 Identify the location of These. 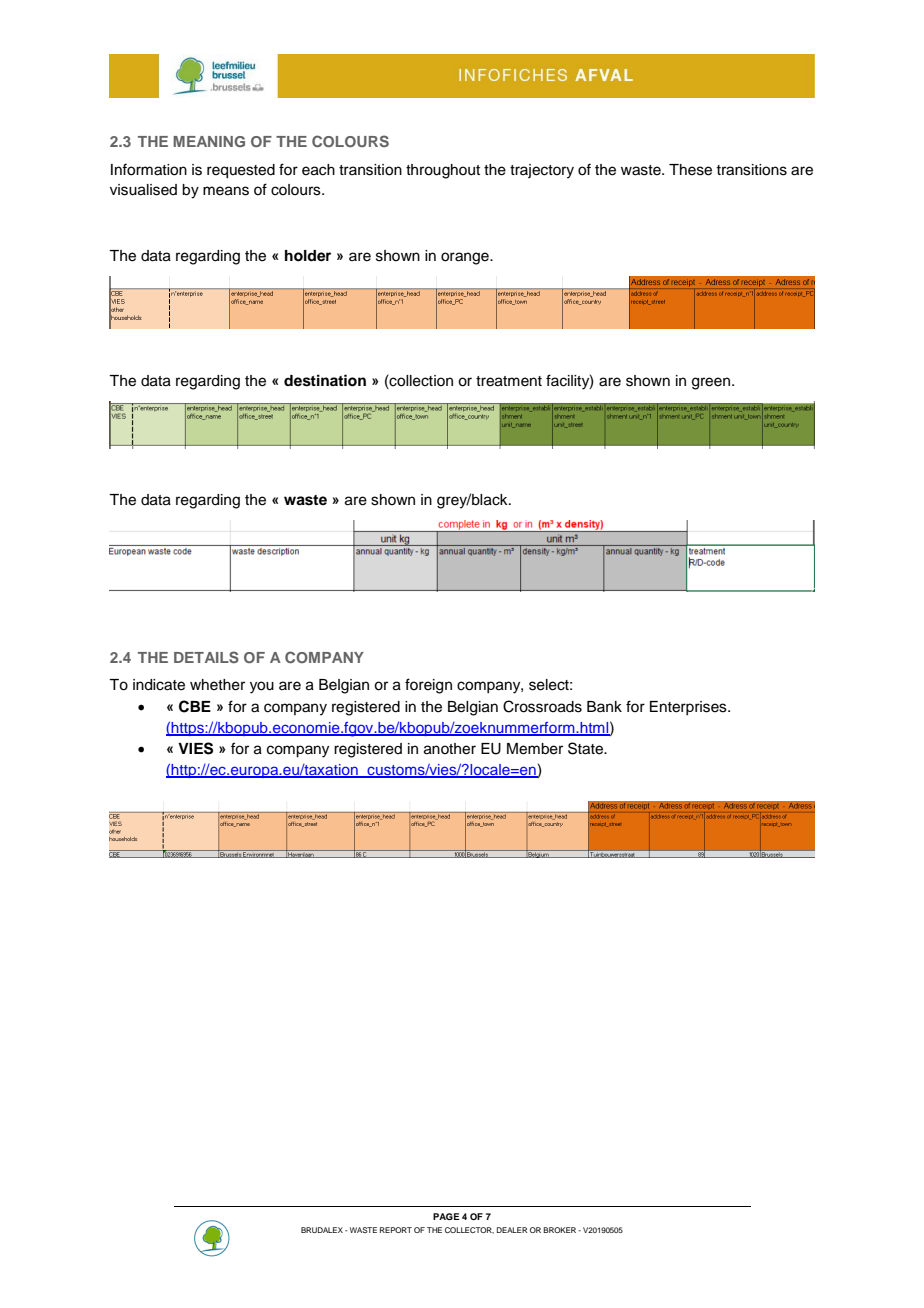
(690, 170).
